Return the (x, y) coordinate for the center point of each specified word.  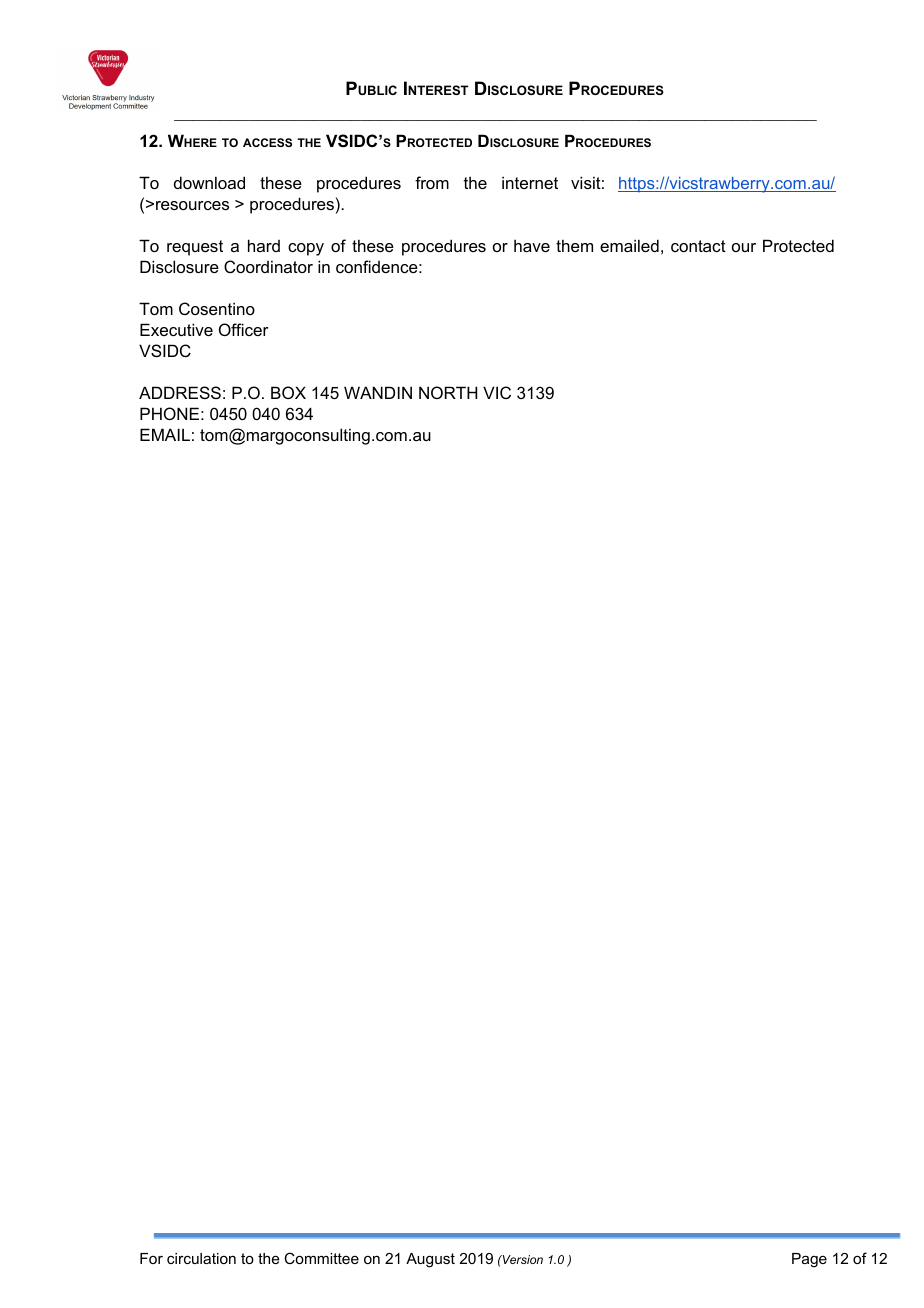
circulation (201, 1258)
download (209, 182)
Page (809, 1260)
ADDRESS (180, 392)
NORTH (448, 392)
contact (698, 246)
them (574, 245)
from (432, 182)
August (430, 1260)
